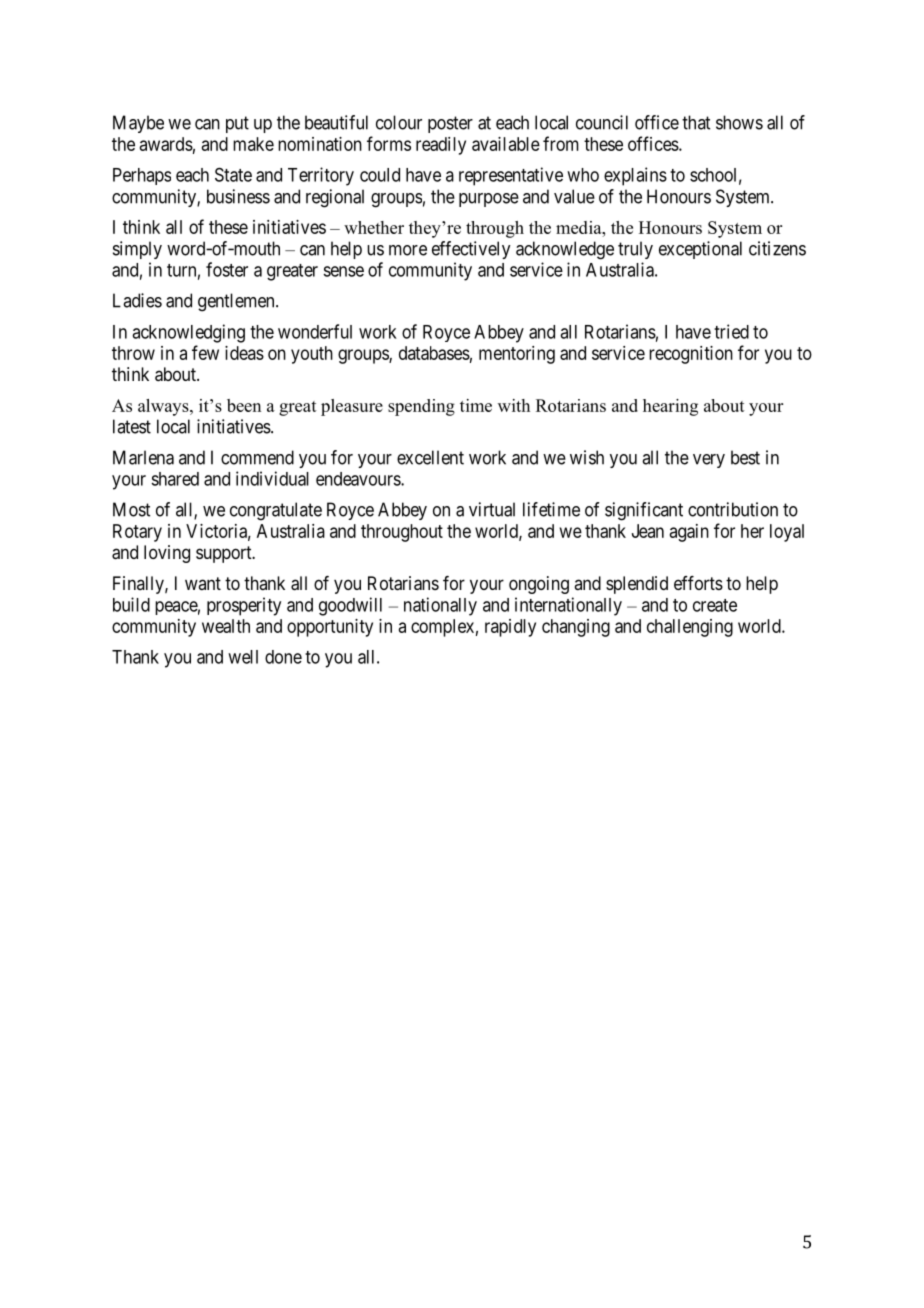 The width and height of the page is (924, 1308). What do you see at coordinates (175, 479) in the page?
I see `shared` at bounding box center [175, 479].
